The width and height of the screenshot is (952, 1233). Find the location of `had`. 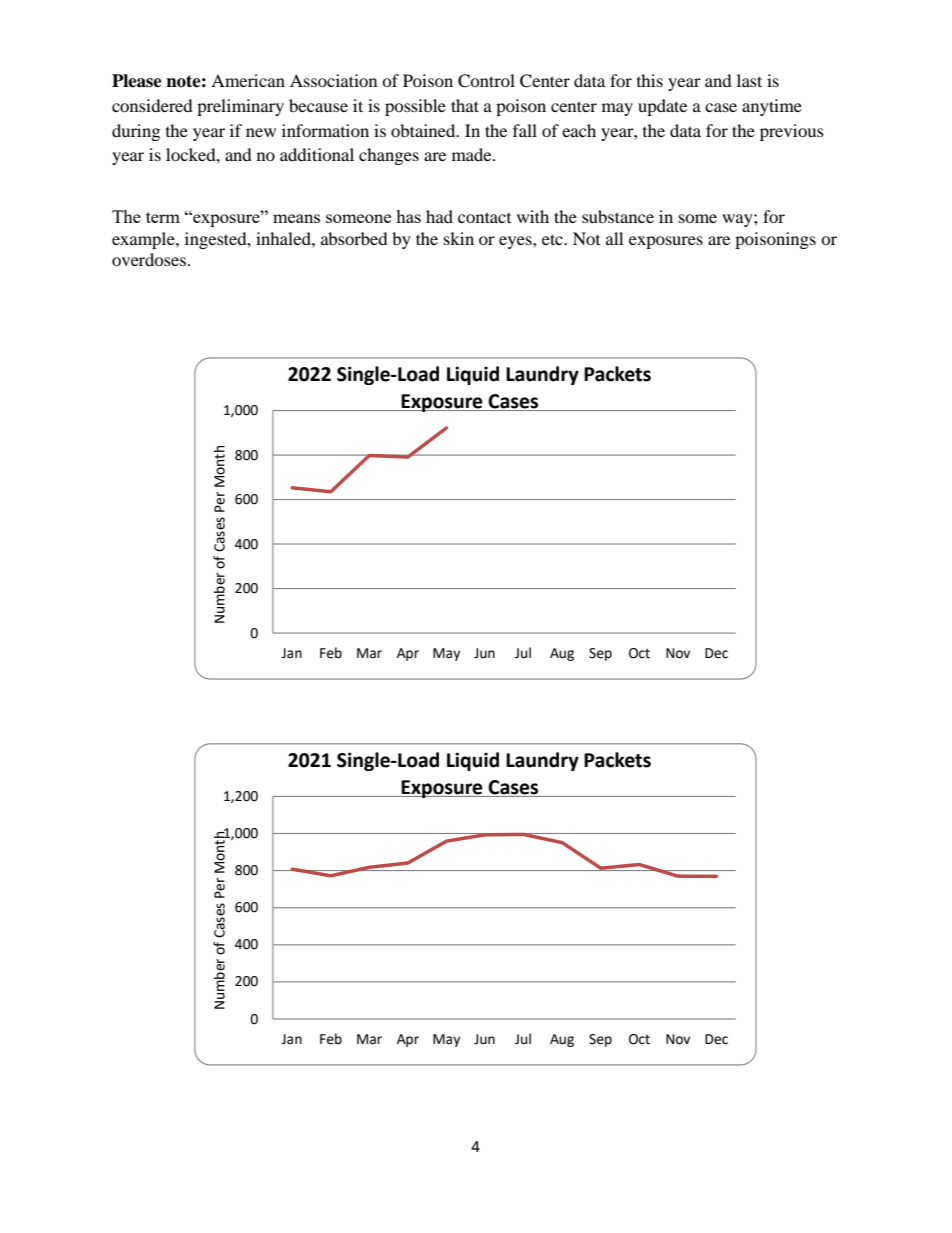

had is located at coordinates (439, 216).
